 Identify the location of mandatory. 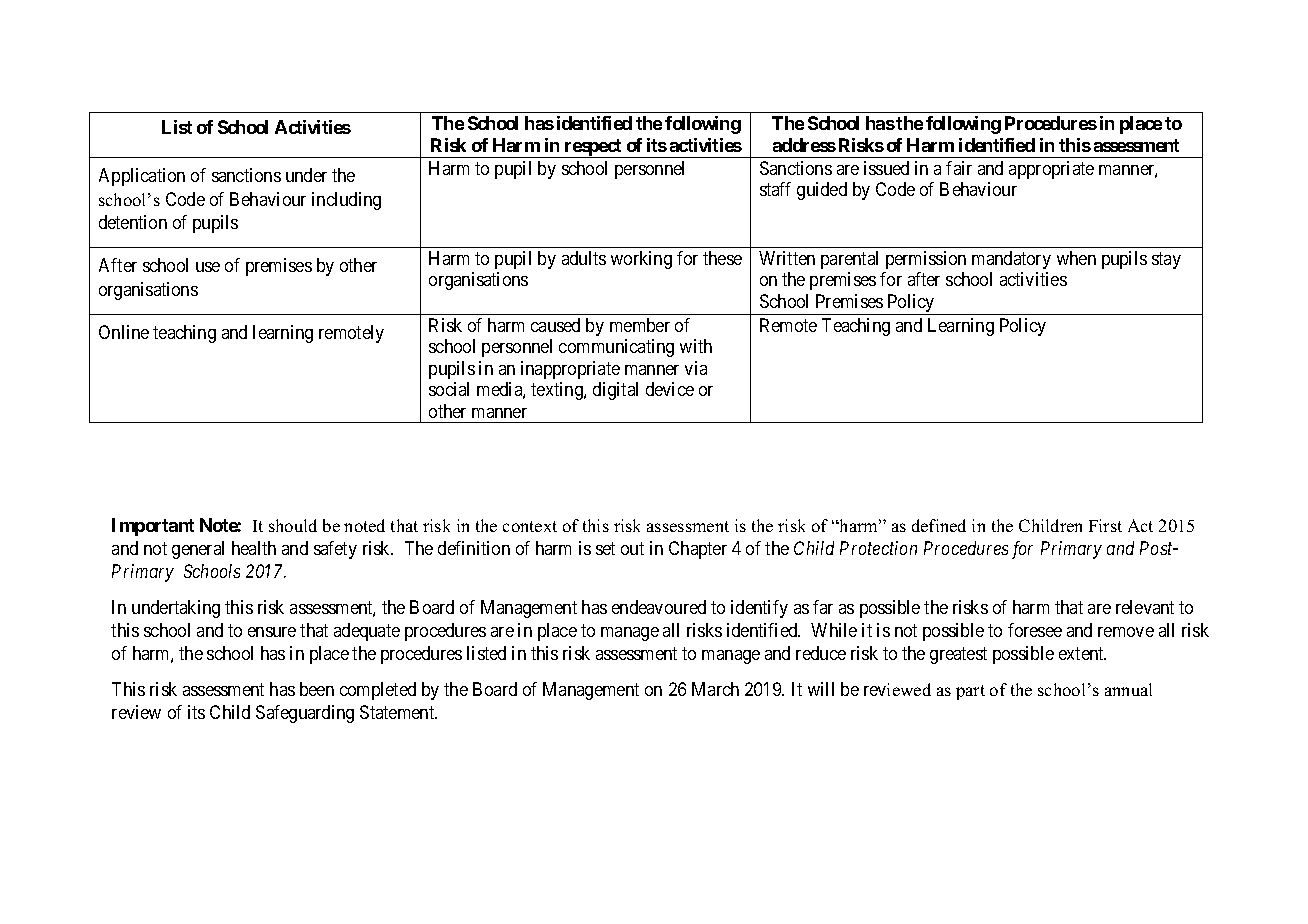
(1011, 260).
